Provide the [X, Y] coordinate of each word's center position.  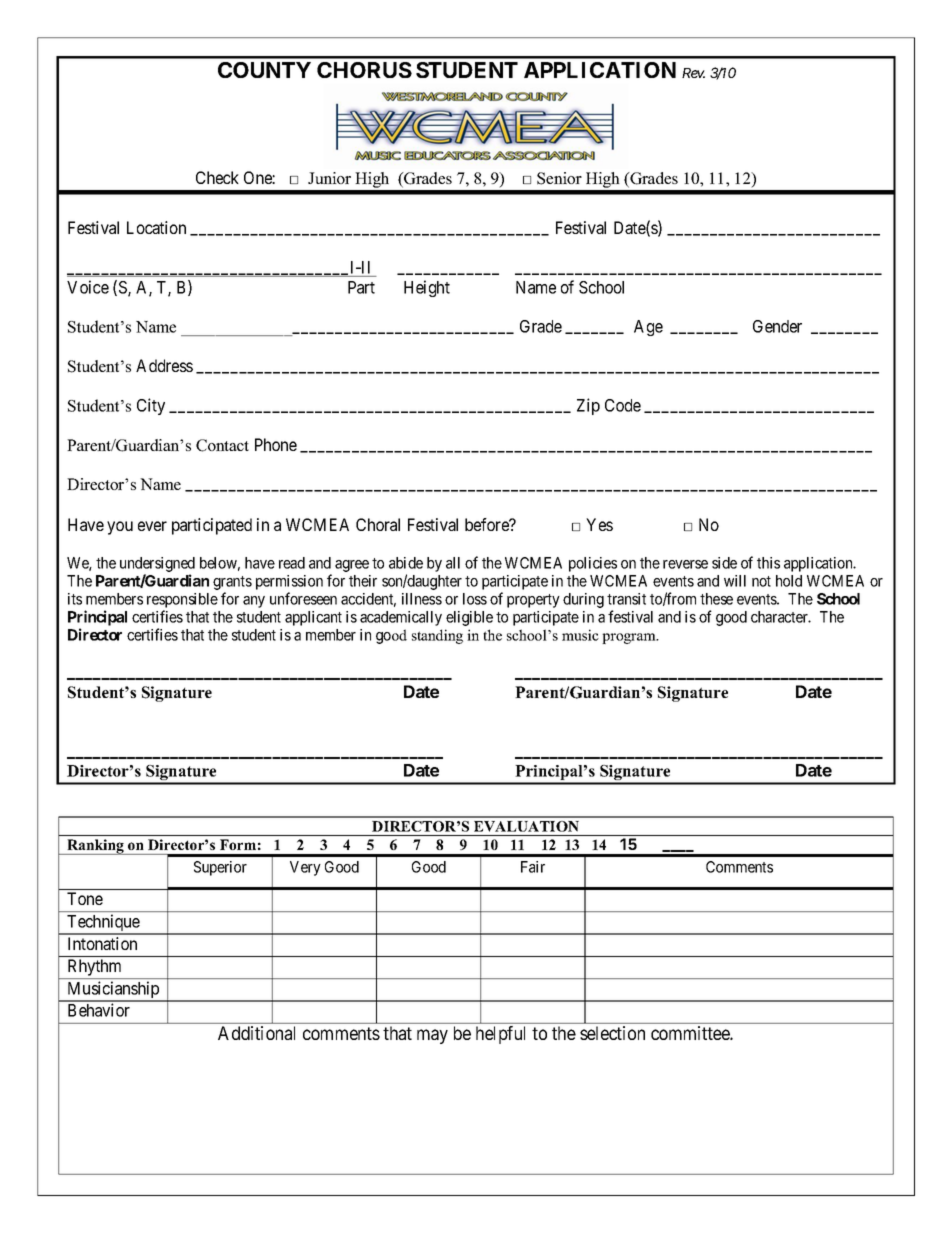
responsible [182, 602]
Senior [559, 178]
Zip [588, 406]
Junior [329, 178]
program [630, 638]
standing [437, 636]
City [151, 406]
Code [623, 405]
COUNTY [264, 70]
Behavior [99, 1010]
